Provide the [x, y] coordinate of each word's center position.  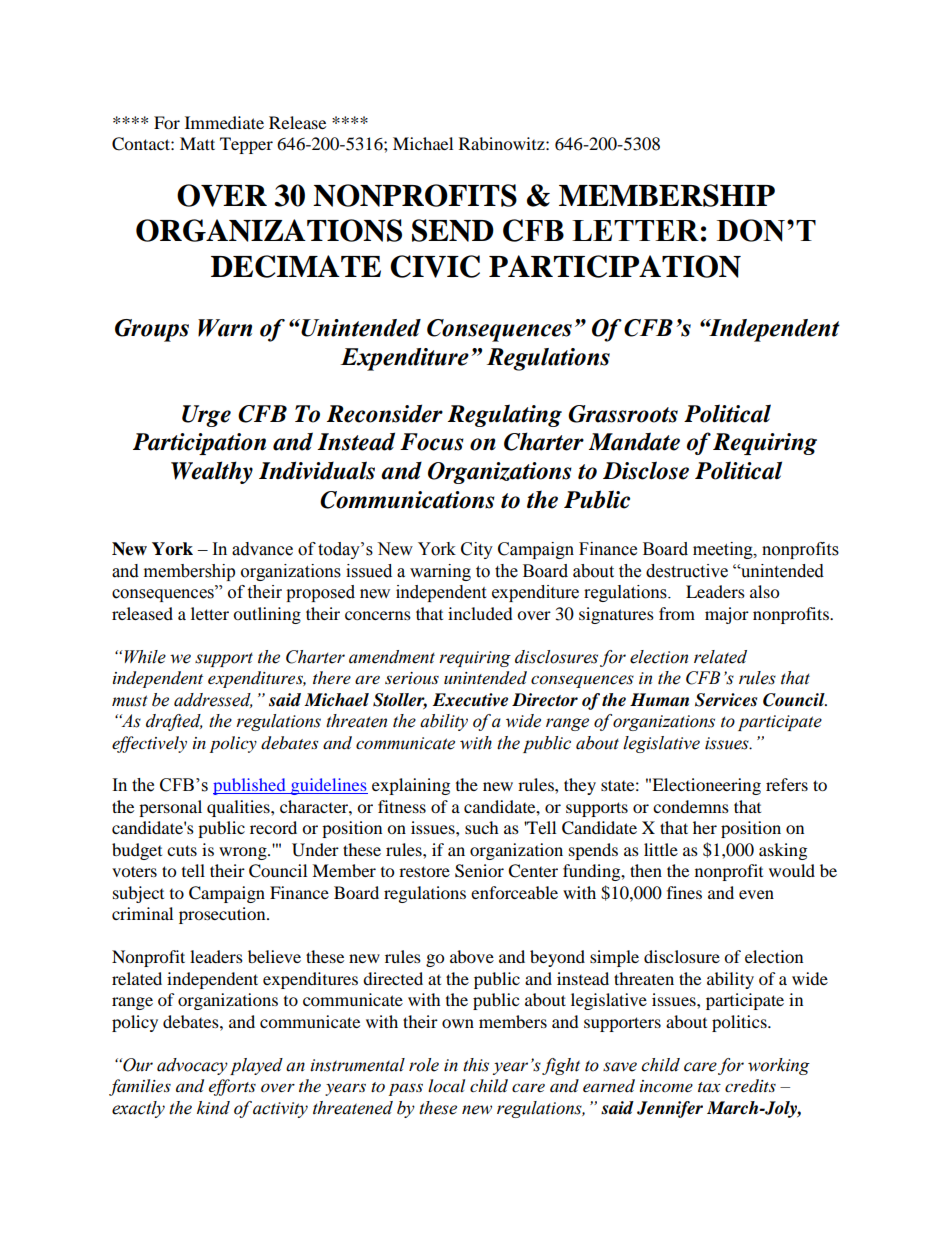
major [727, 615]
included [480, 613]
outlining [267, 615]
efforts [232, 1087]
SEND [453, 230]
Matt [197, 143]
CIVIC [435, 266]
